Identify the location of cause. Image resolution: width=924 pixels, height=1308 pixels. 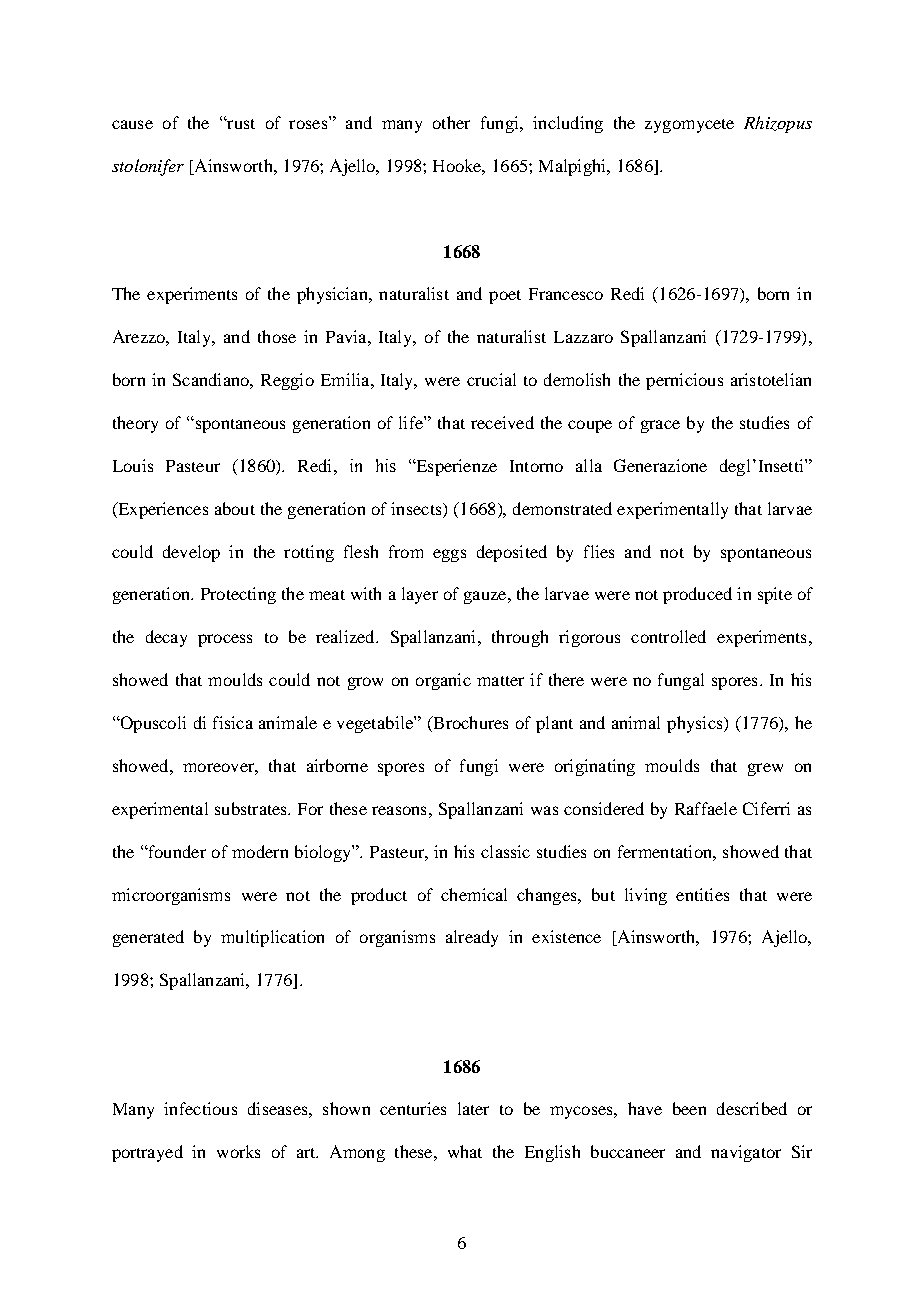
(132, 124).
